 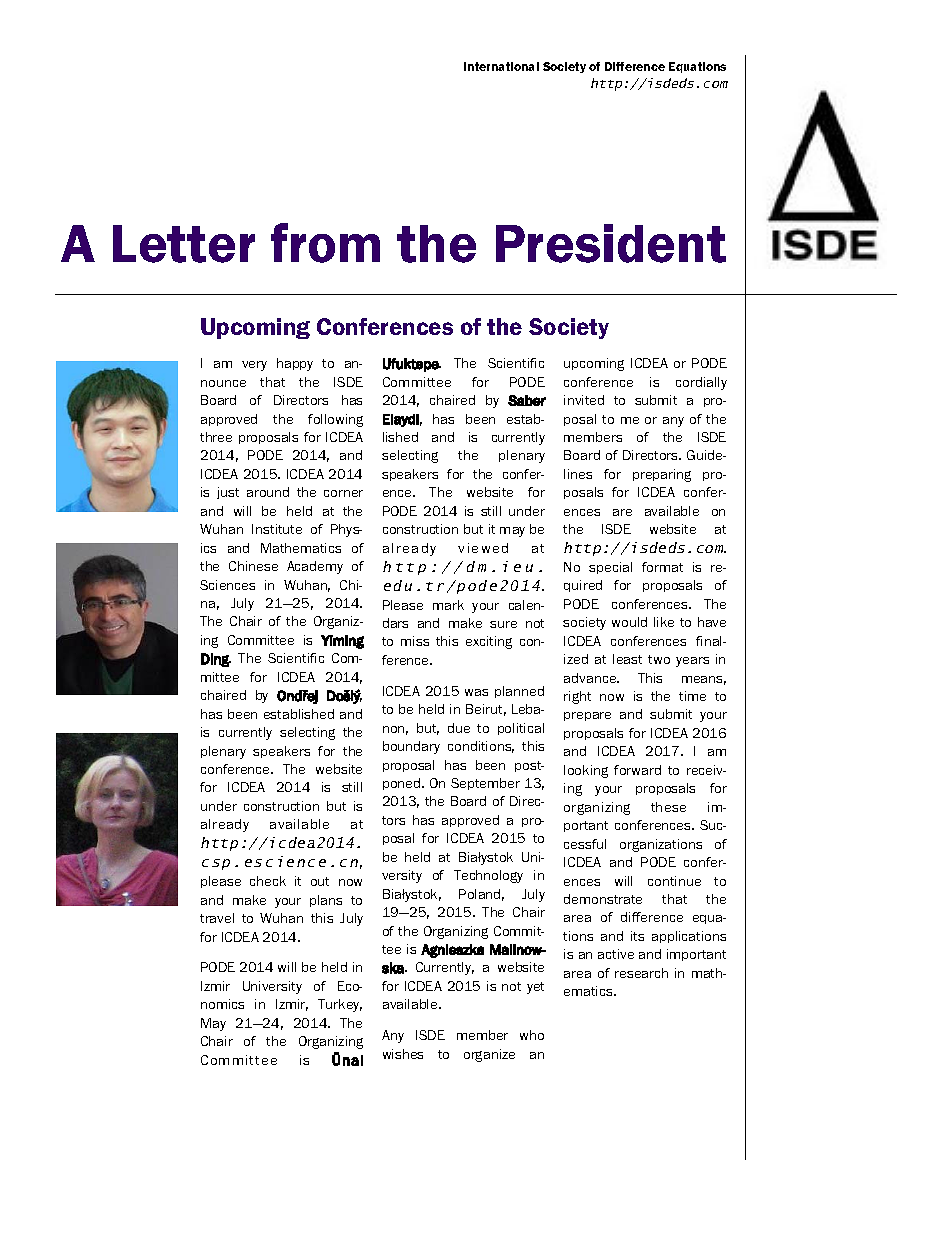 I want to click on wishes, so click(x=403, y=1054).
